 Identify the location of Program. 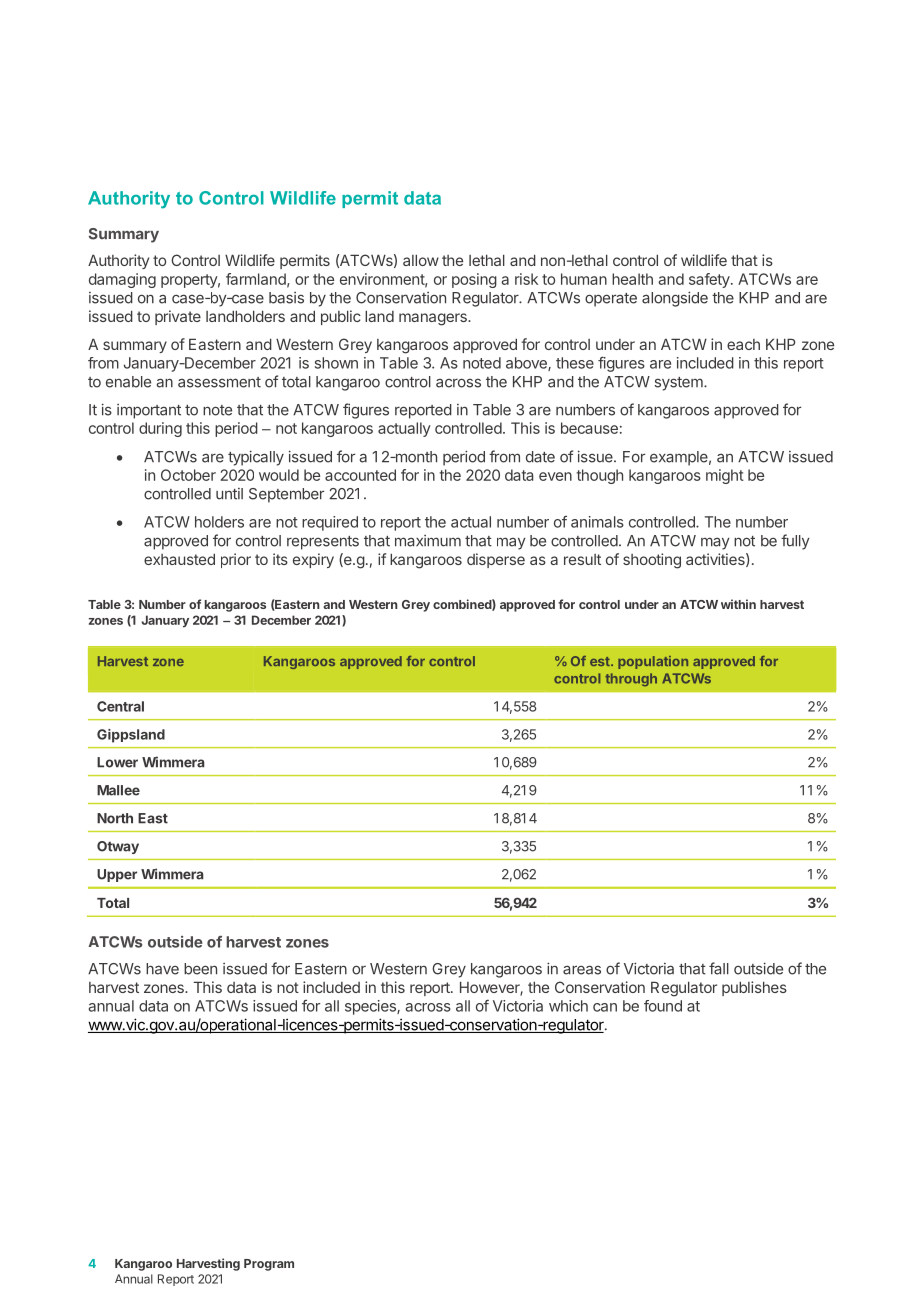
(269, 1265).
